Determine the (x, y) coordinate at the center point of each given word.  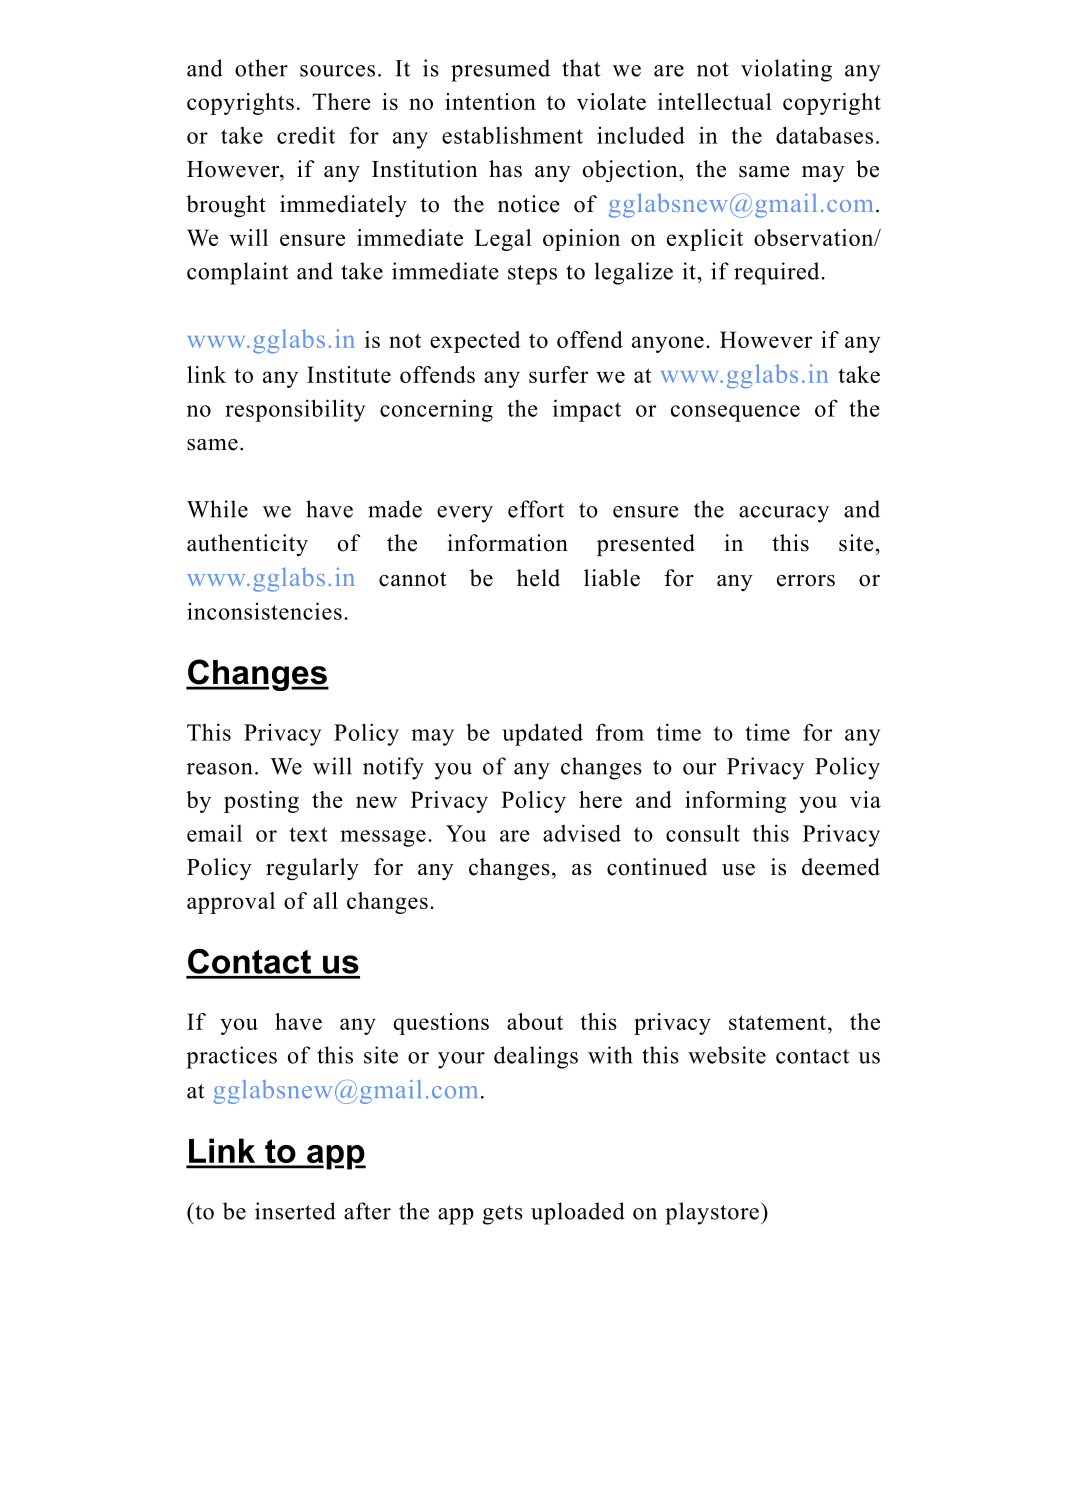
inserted (295, 1211)
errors (806, 581)
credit (306, 135)
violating (786, 70)
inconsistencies (264, 611)
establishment (512, 135)
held (538, 578)
